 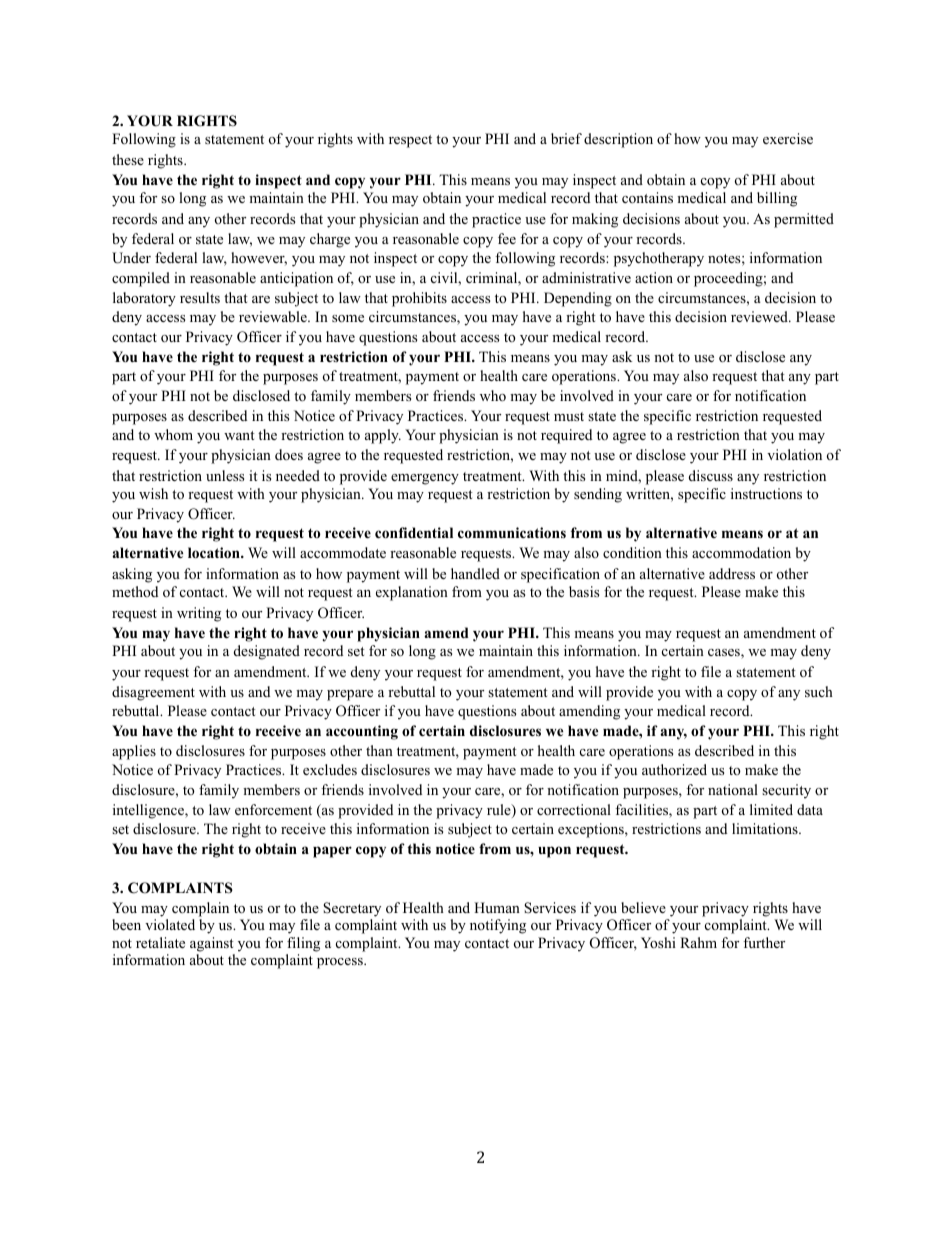 What do you see at coordinates (764, 942) in the screenshot?
I see `further` at bounding box center [764, 942].
